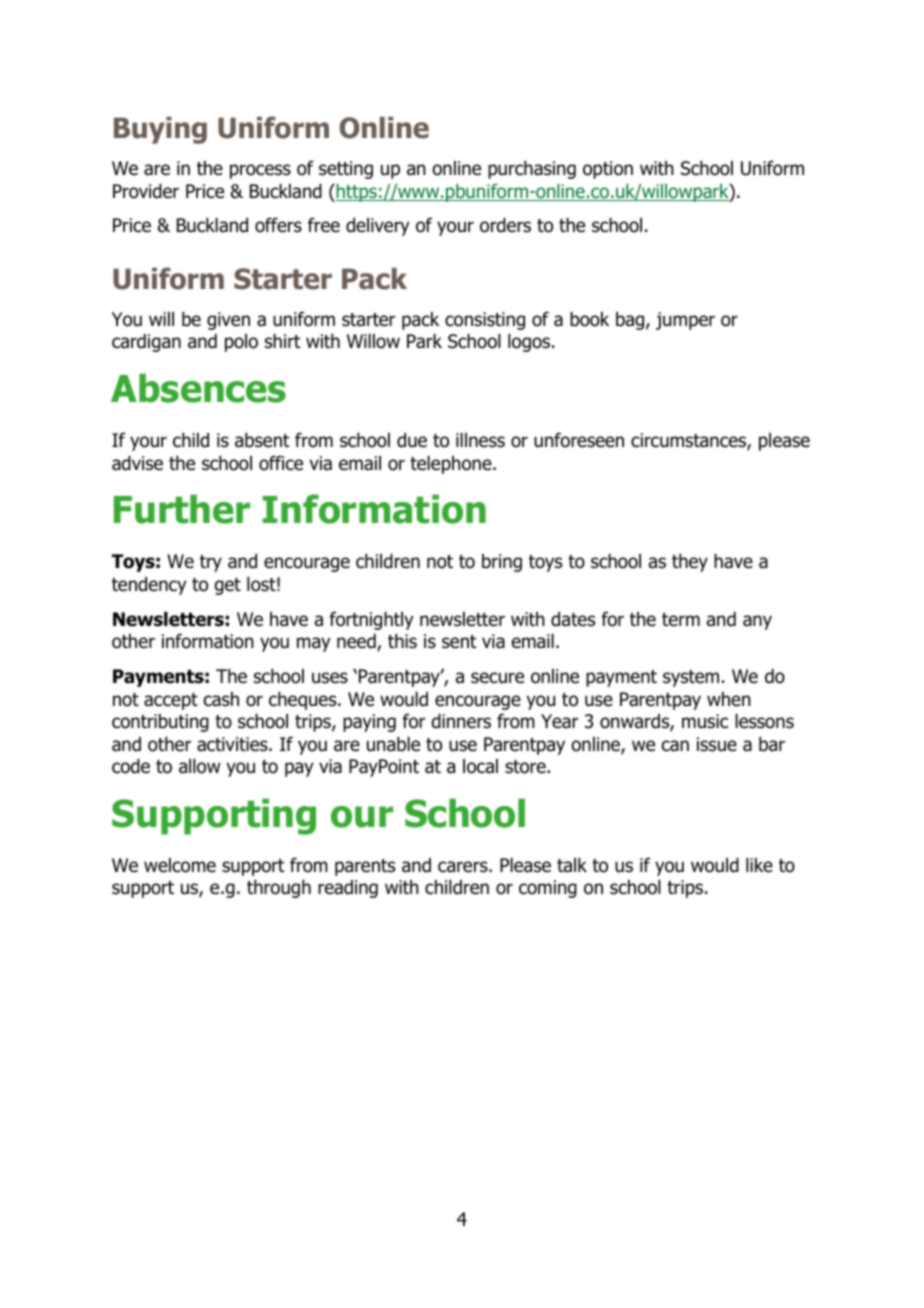  I want to click on secure, so click(497, 678).
